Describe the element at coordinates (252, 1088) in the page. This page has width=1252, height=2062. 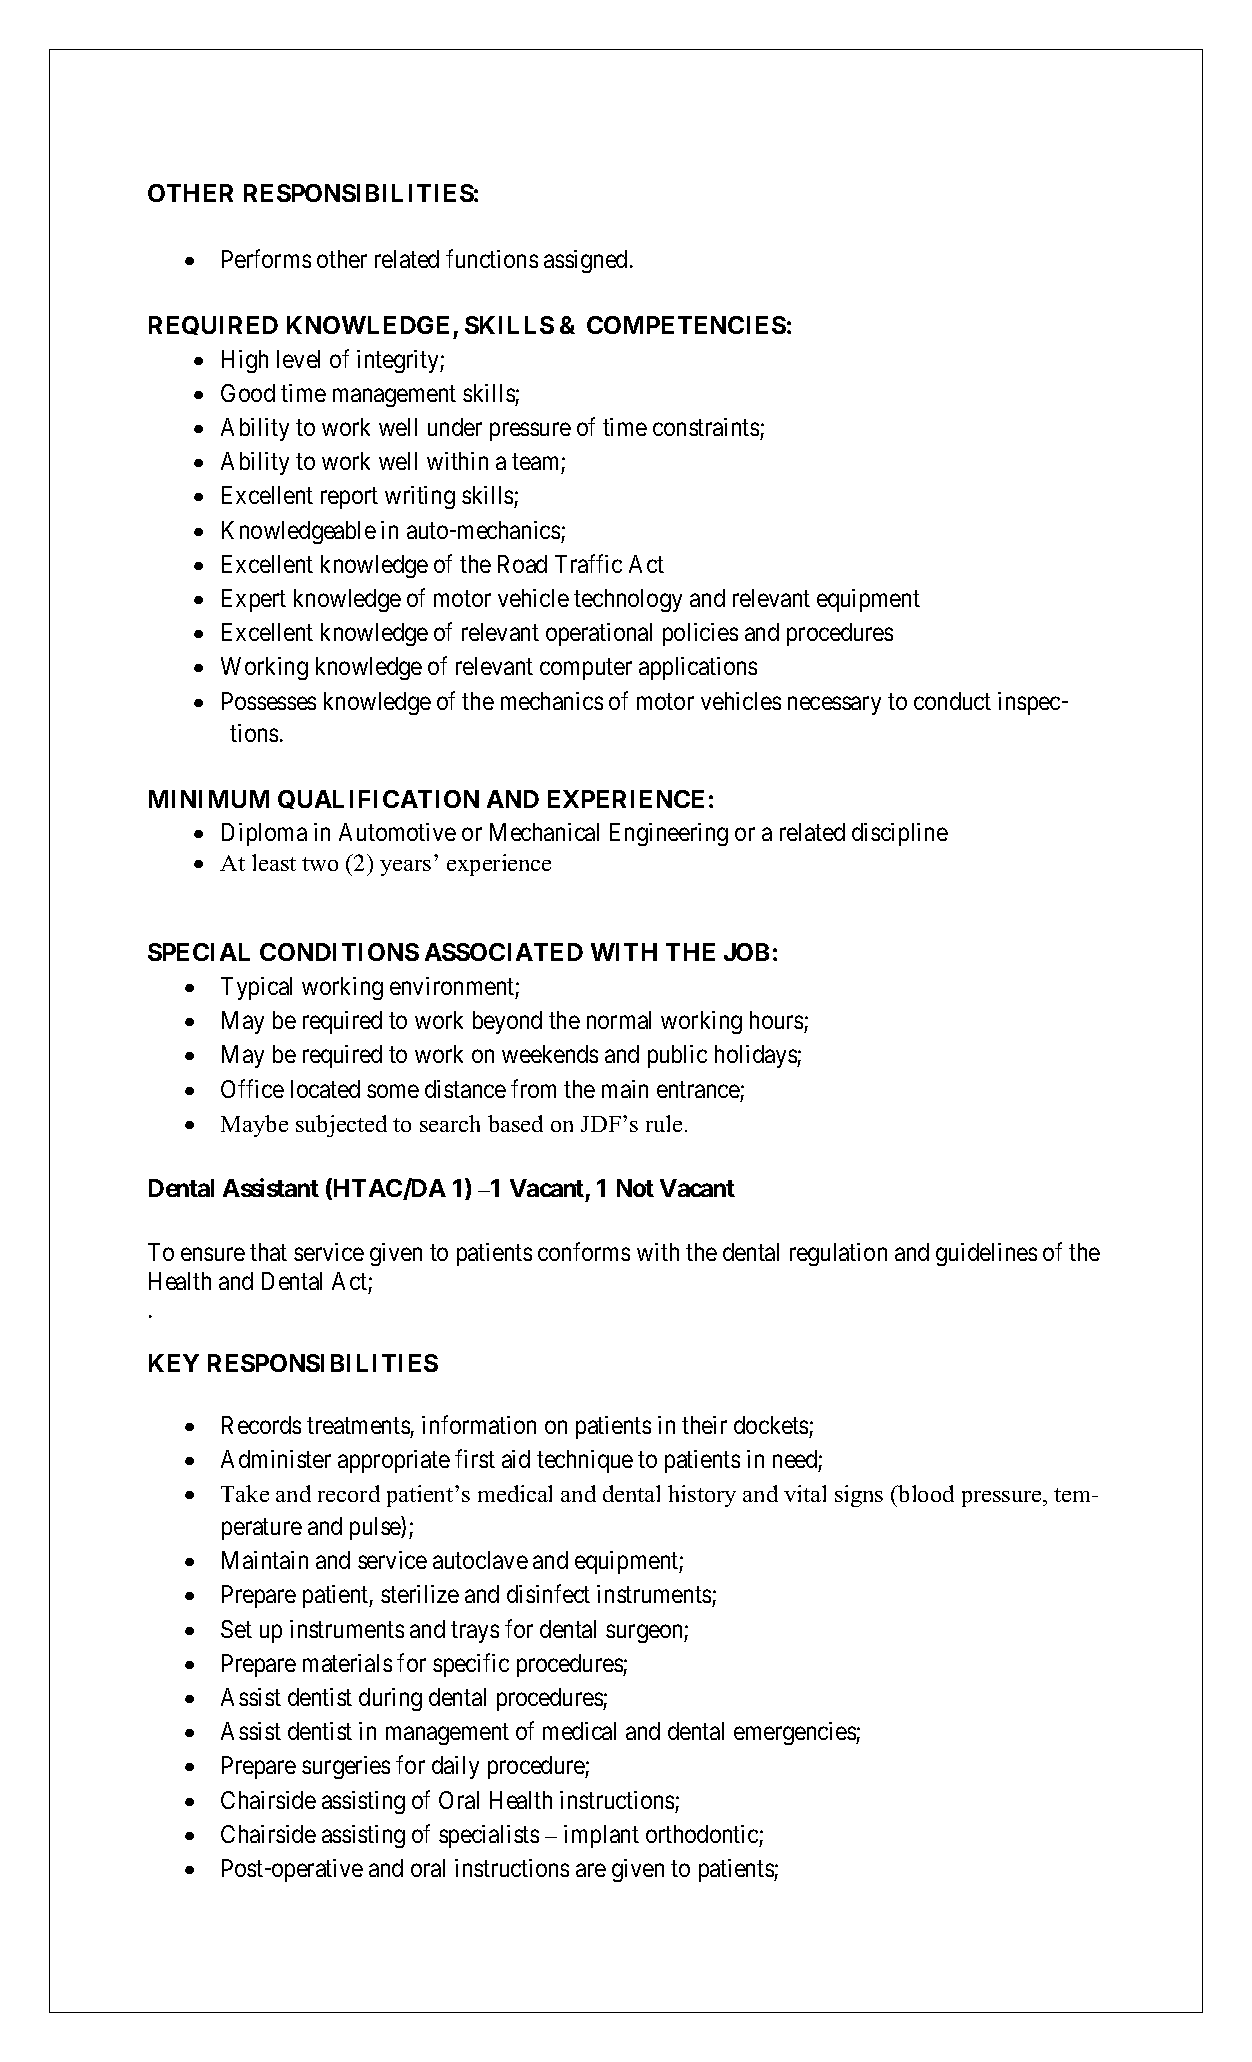
I see `Office` at that location.
